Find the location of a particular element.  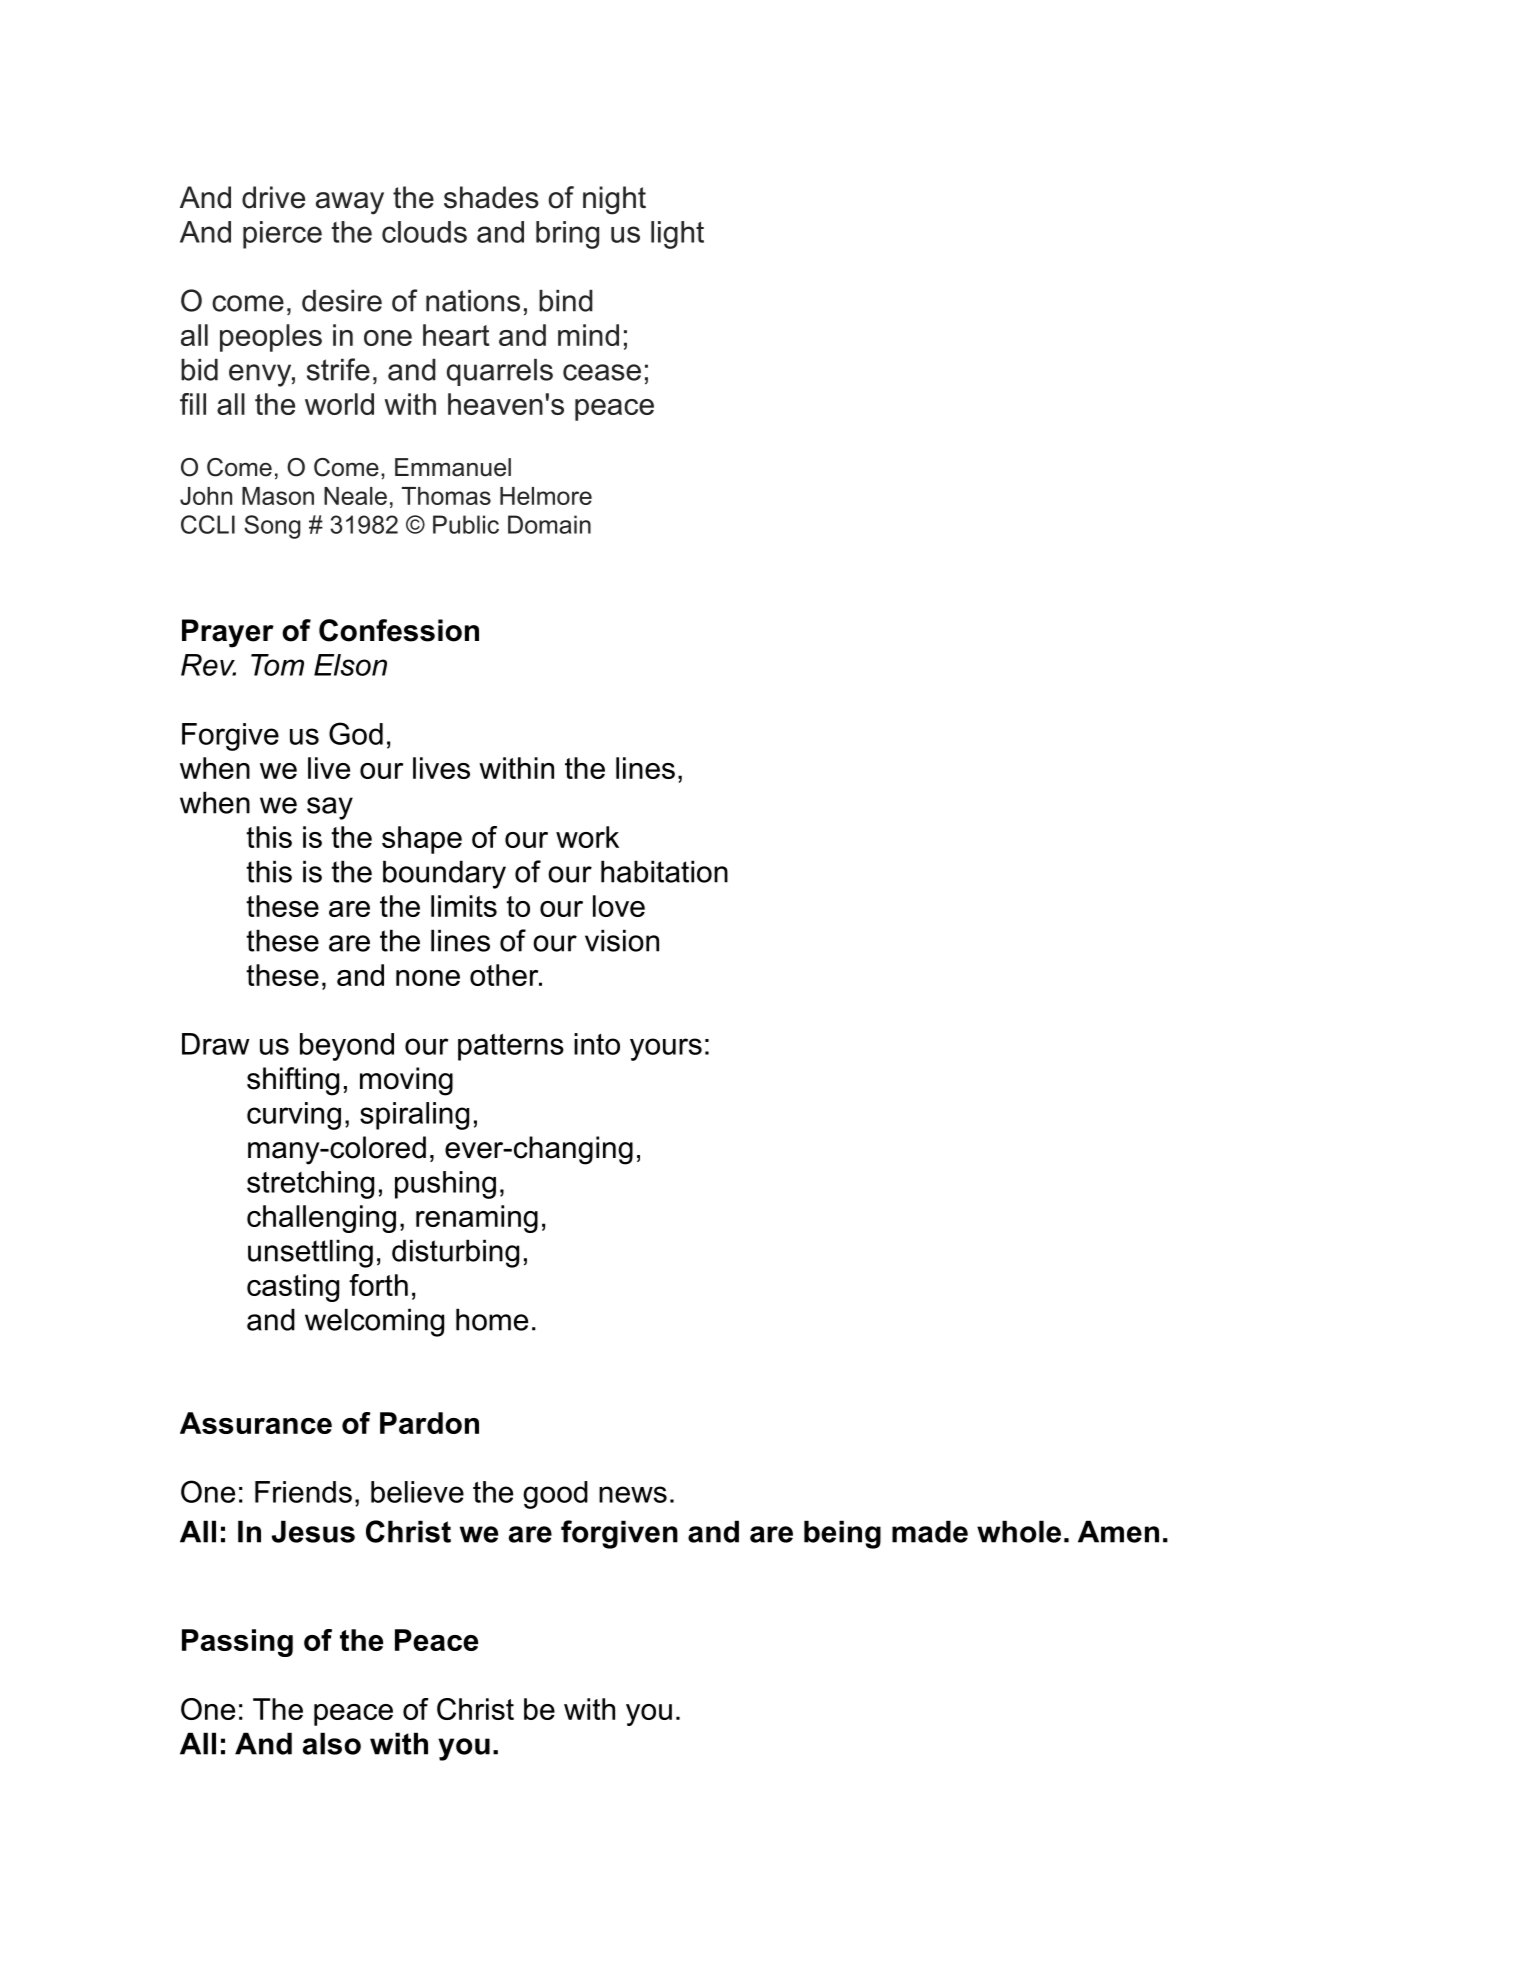

vision is located at coordinates (622, 940).
